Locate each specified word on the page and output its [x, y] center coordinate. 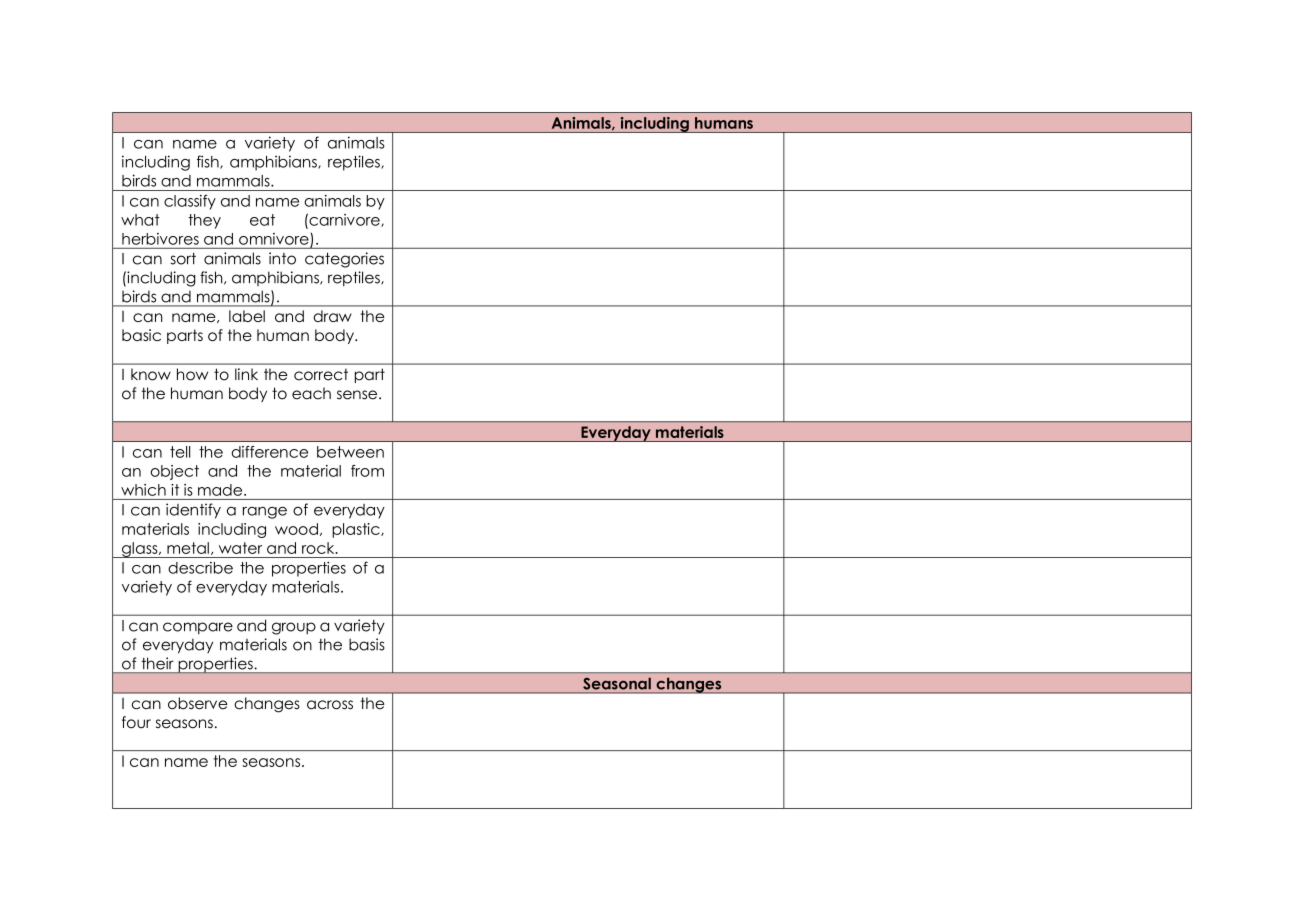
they [204, 221]
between [350, 452]
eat [262, 220]
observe [198, 703]
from [367, 471]
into [282, 258]
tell [180, 452]
